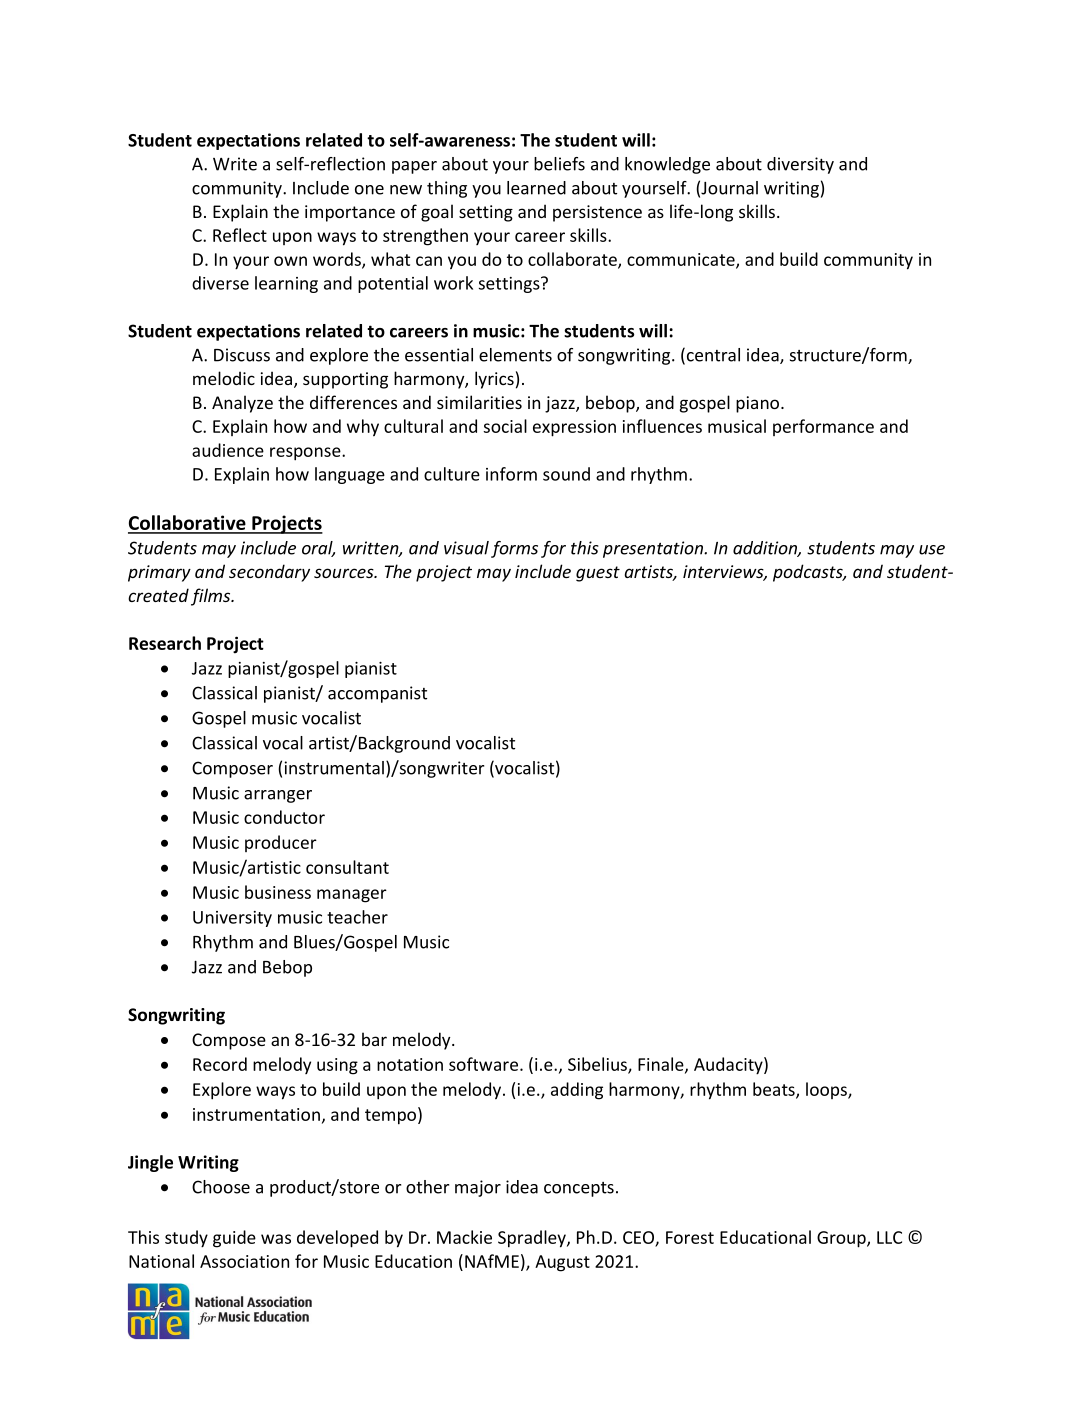  What do you see at coordinates (654, 549) in the image?
I see `presentation` at bounding box center [654, 549].
